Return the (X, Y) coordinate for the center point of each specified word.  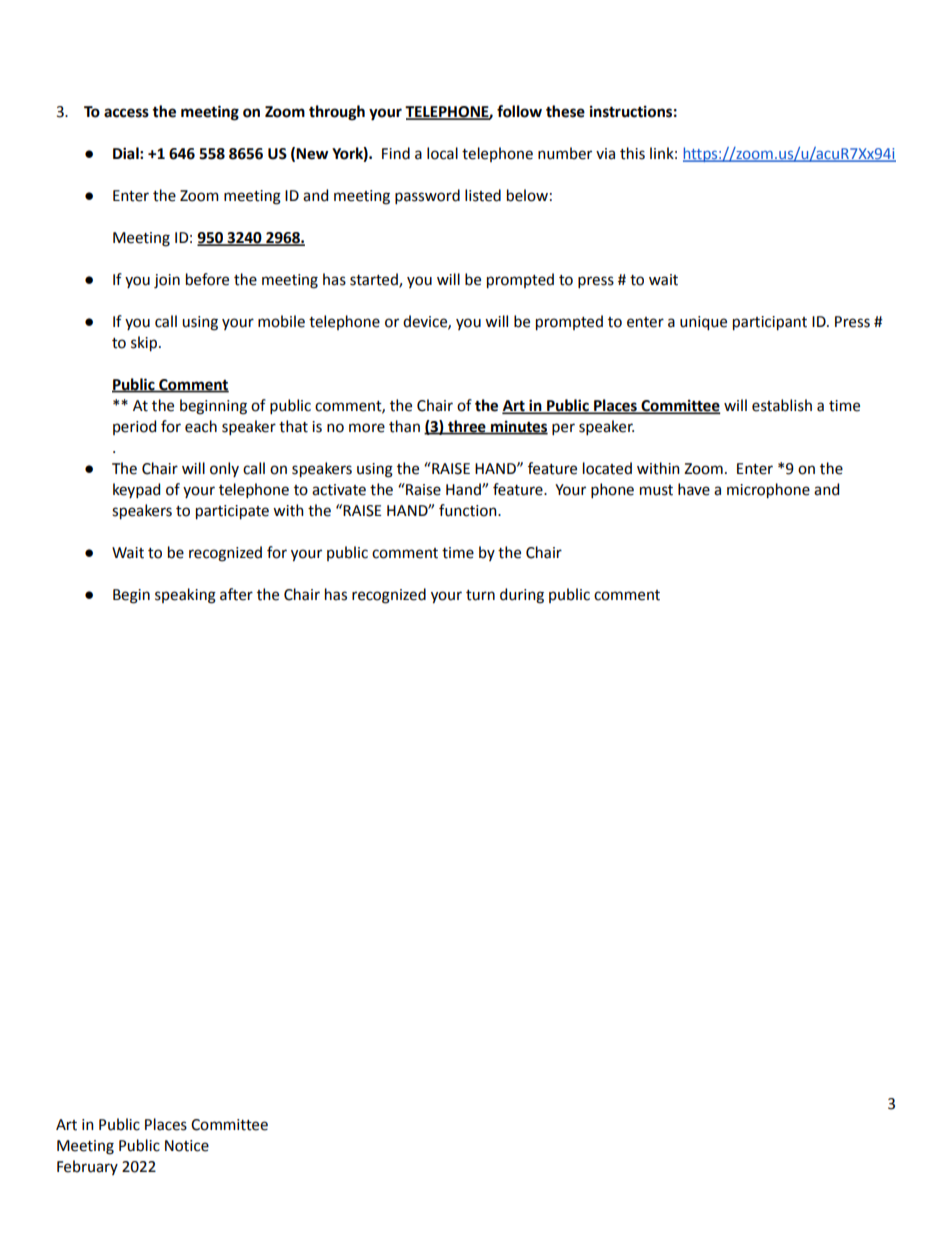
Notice (187, 1146)
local (442, 153)
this (632, 153)
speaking (185, 596)
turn (480, 595)
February (87, 1167)
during (522, 596)
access (126, 113)
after (236, 594)
